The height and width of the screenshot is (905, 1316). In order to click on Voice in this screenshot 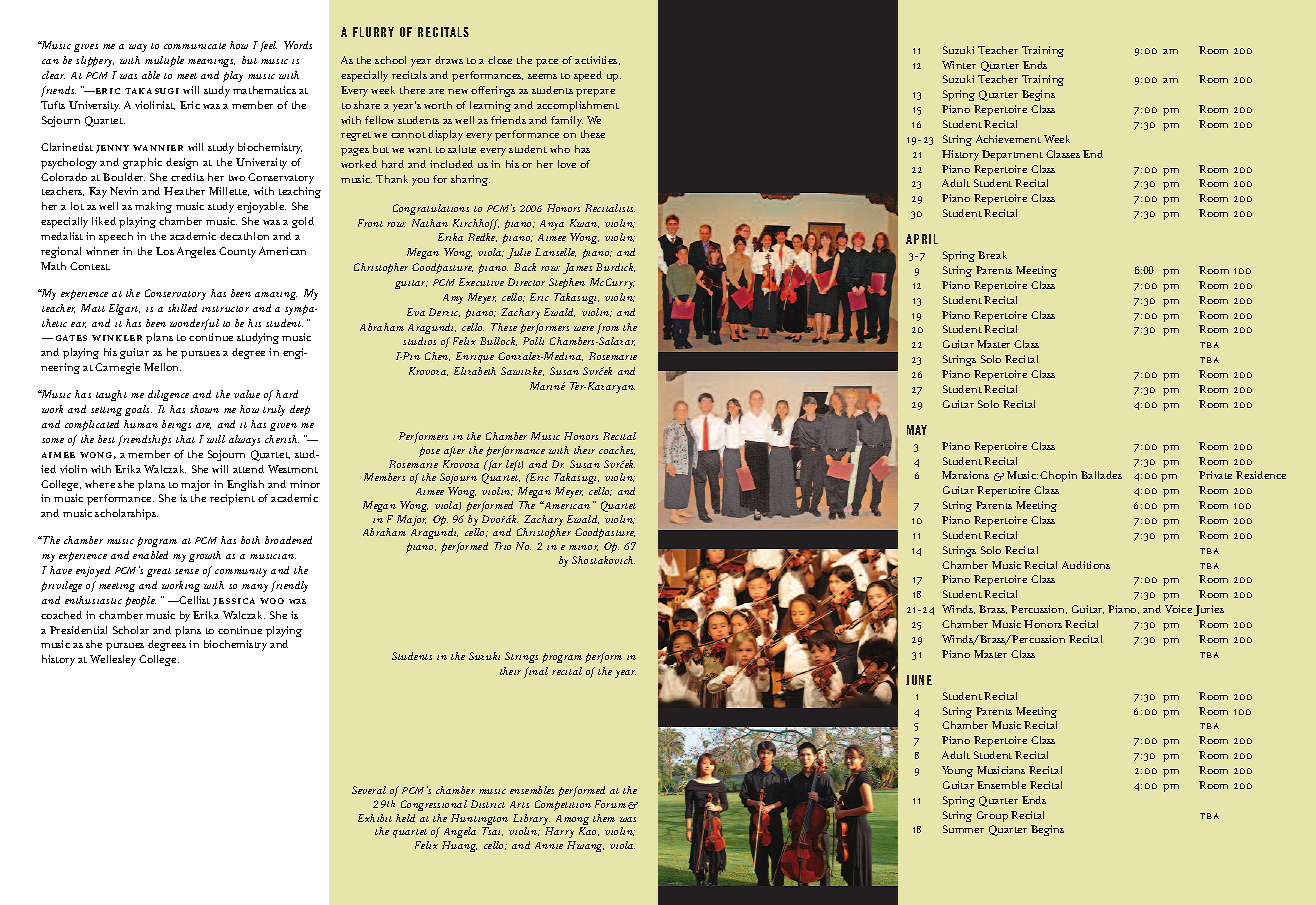, I will do `click(1178, 609)`.
